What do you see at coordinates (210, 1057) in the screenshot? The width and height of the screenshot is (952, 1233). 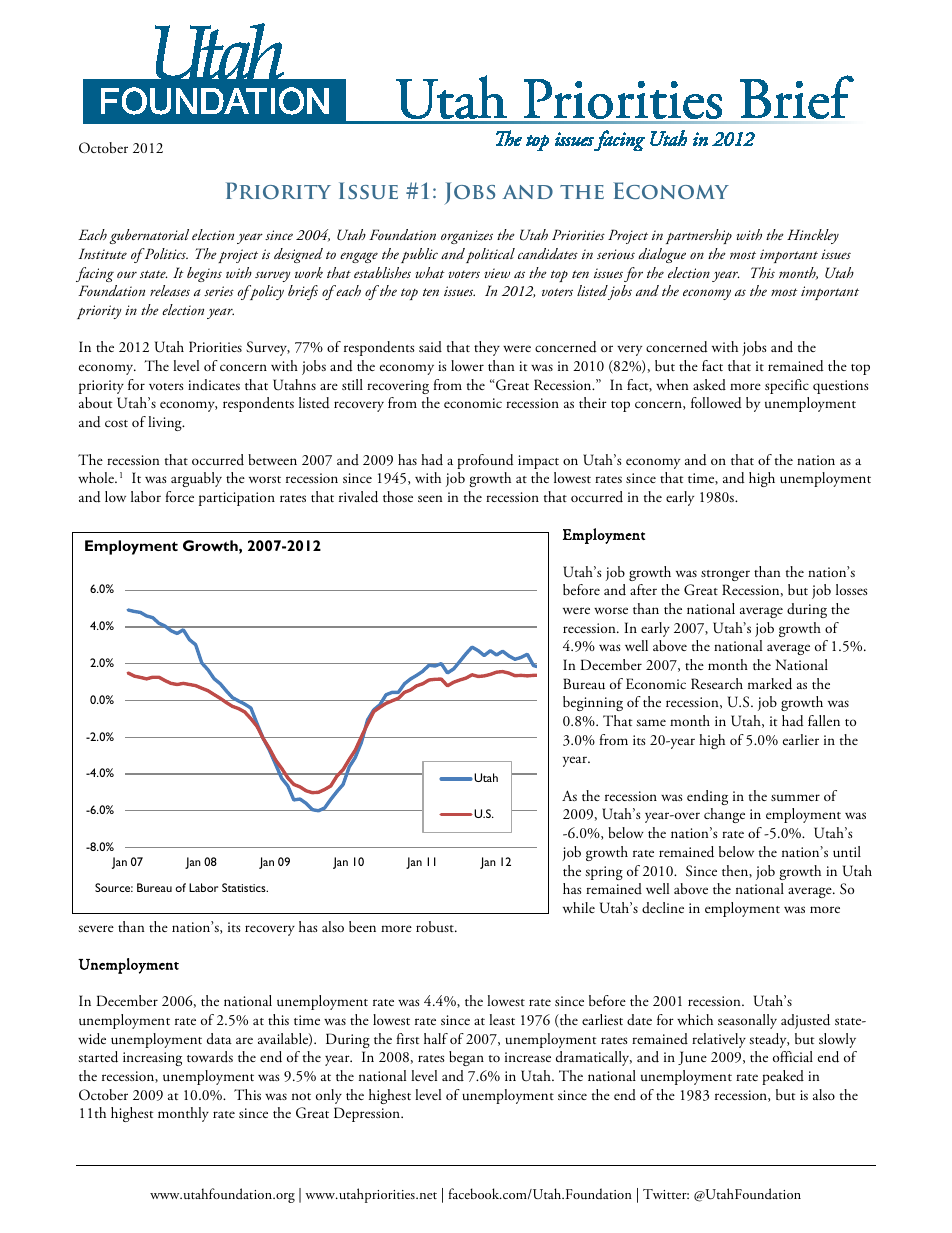 I see `towards` at bounding box center [210, 1057].
